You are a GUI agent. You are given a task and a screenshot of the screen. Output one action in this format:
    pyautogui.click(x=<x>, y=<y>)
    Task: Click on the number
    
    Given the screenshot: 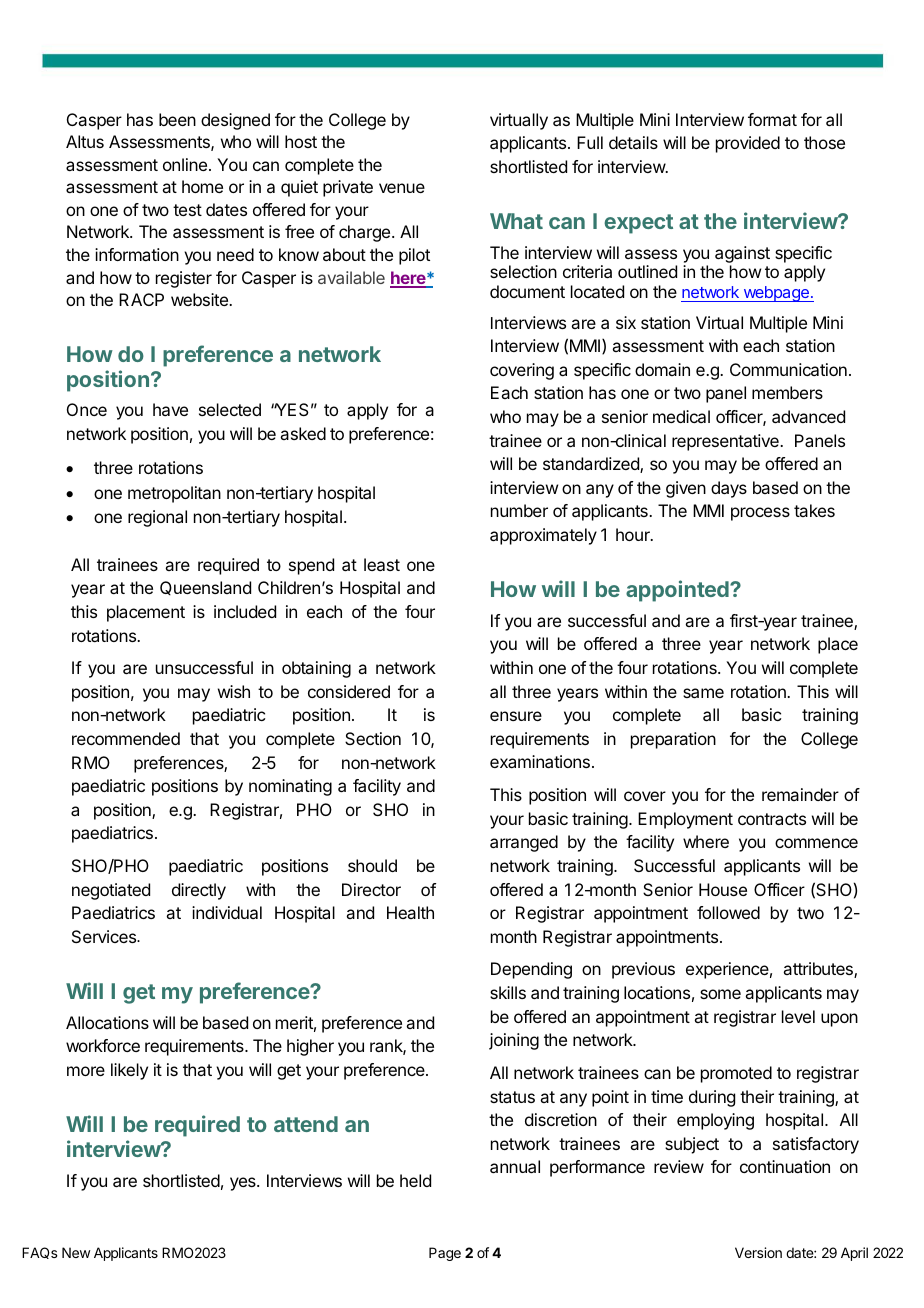 What is the action you would take?
    pyautogui.click(x=519, y=510)
